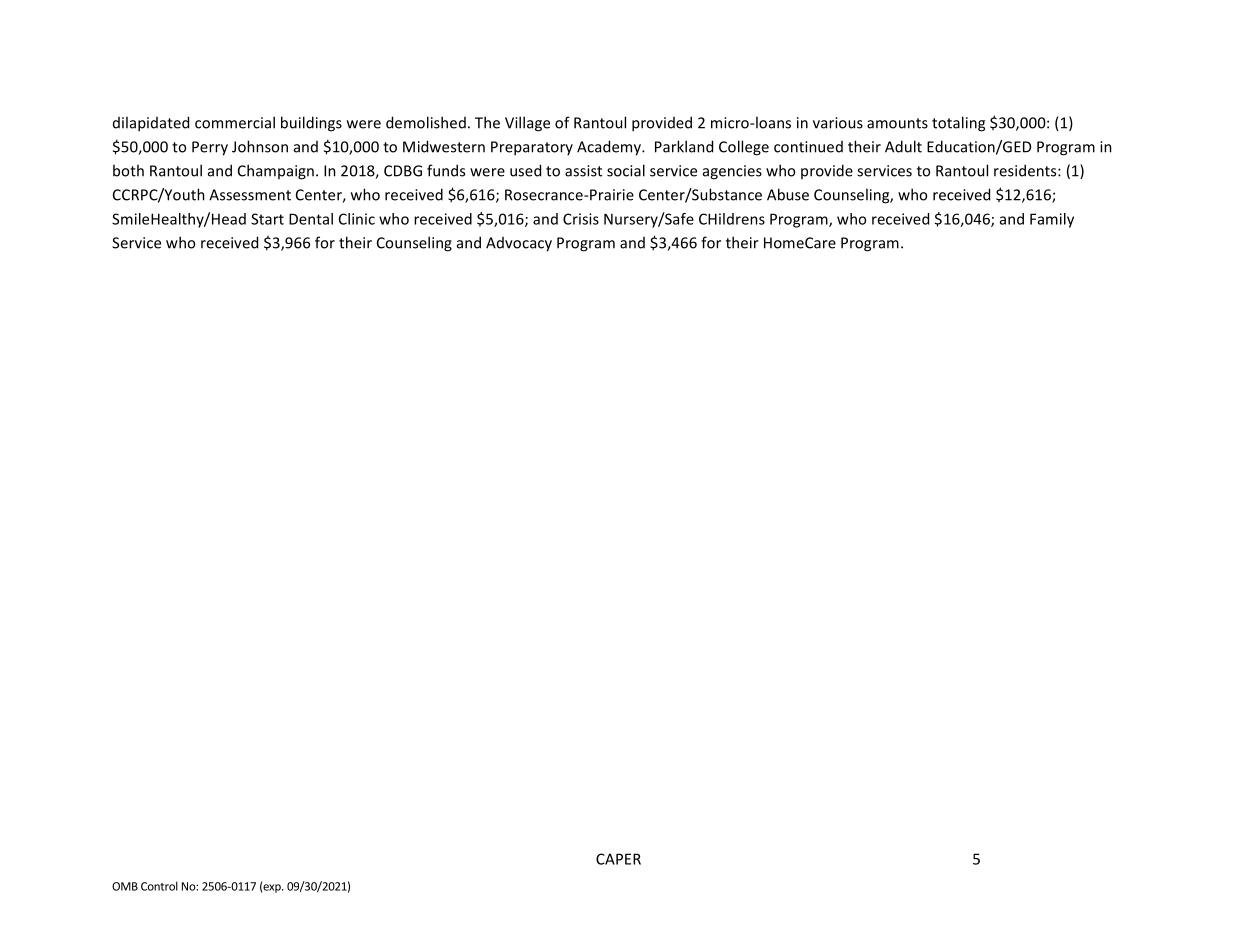  Describe the element at coordinates (1052, 220) in the screenshot. I see `Family` at that location.
